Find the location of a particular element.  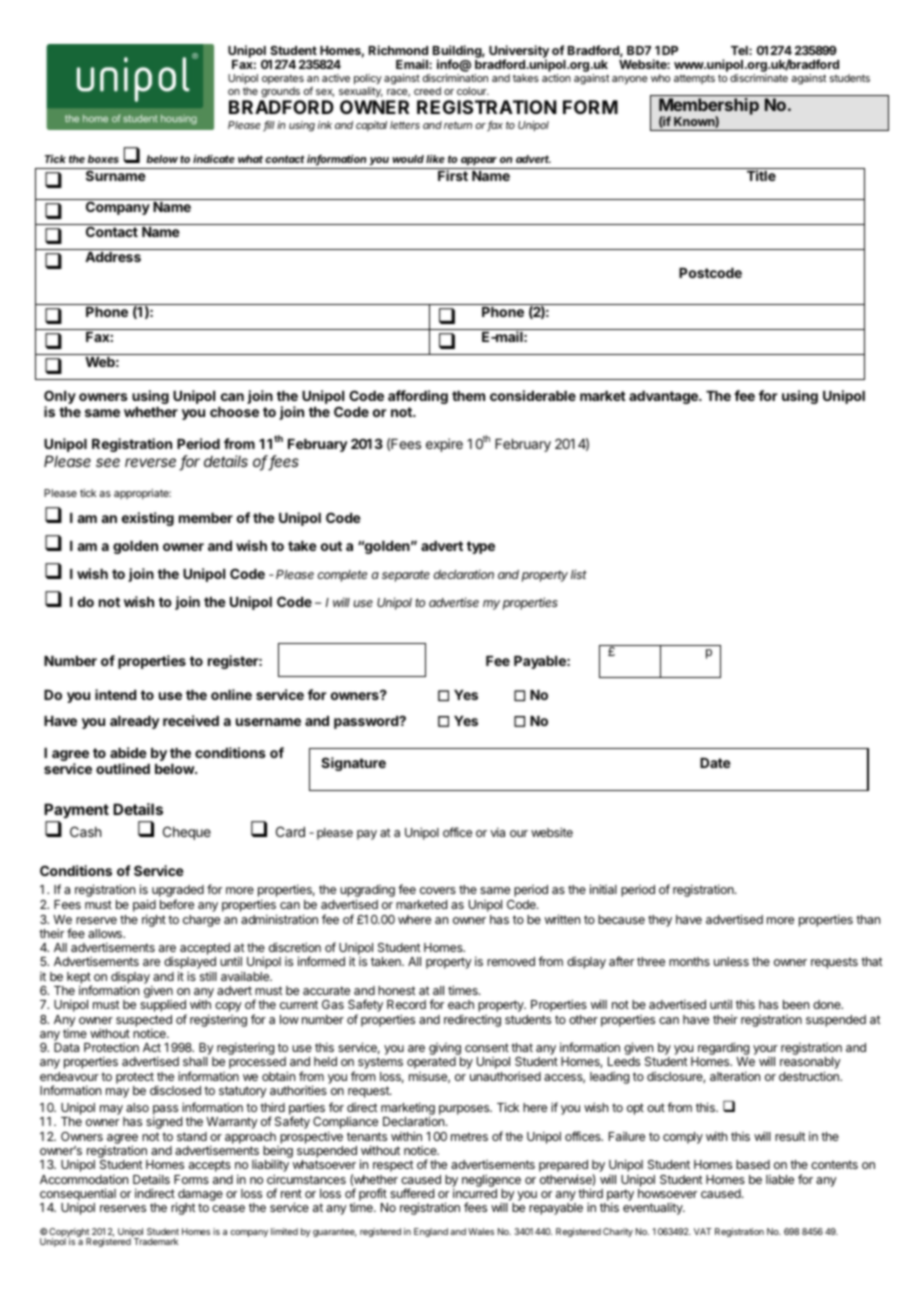

boxes is located at coordinates (103, 159).
